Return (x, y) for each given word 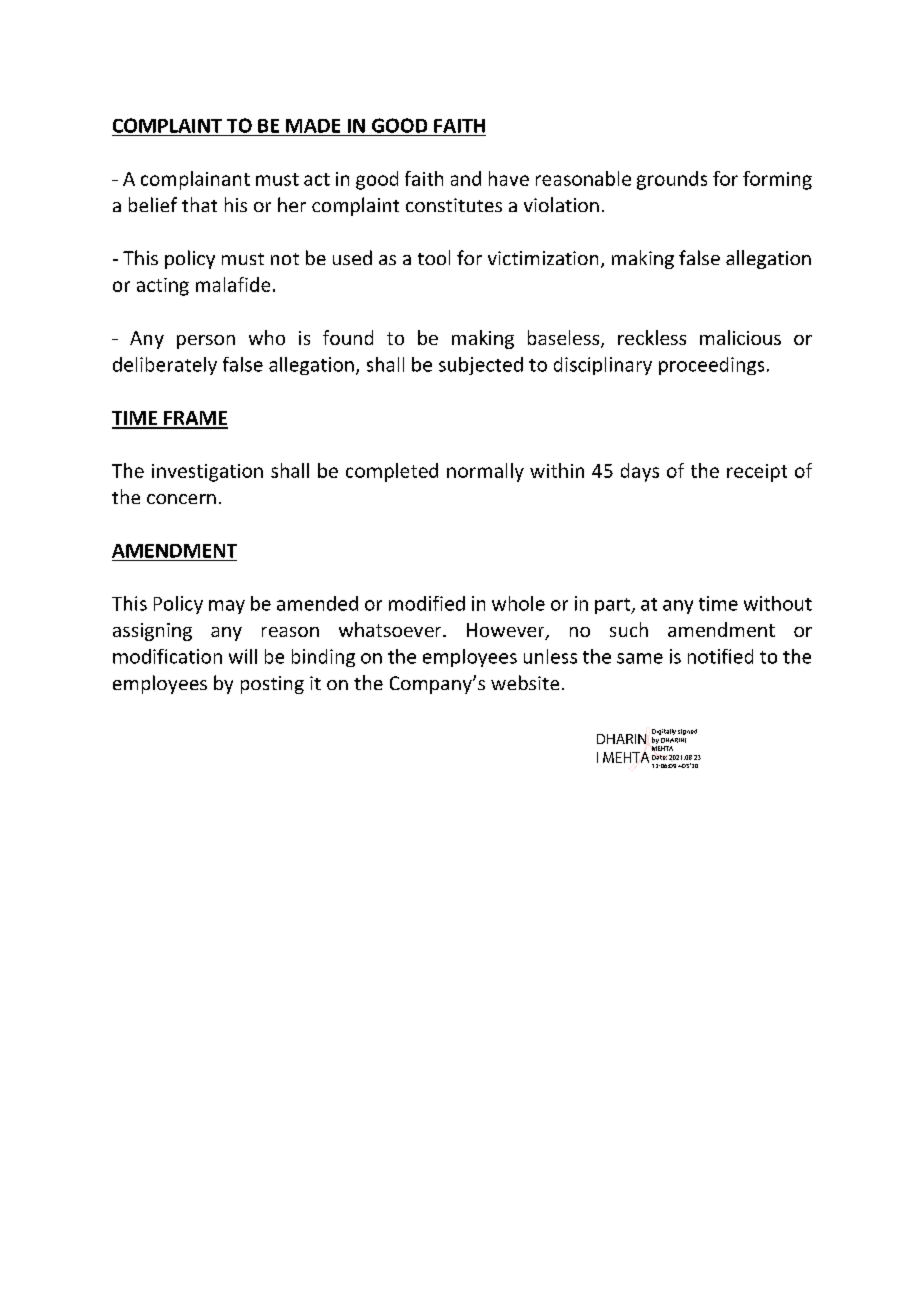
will (243, 656)
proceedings (711, 366)
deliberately (165, 366)
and (466, 178)
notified (720, 656)
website (525, 682)
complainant (195, 180)
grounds (672, 180)
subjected (481, 366)
